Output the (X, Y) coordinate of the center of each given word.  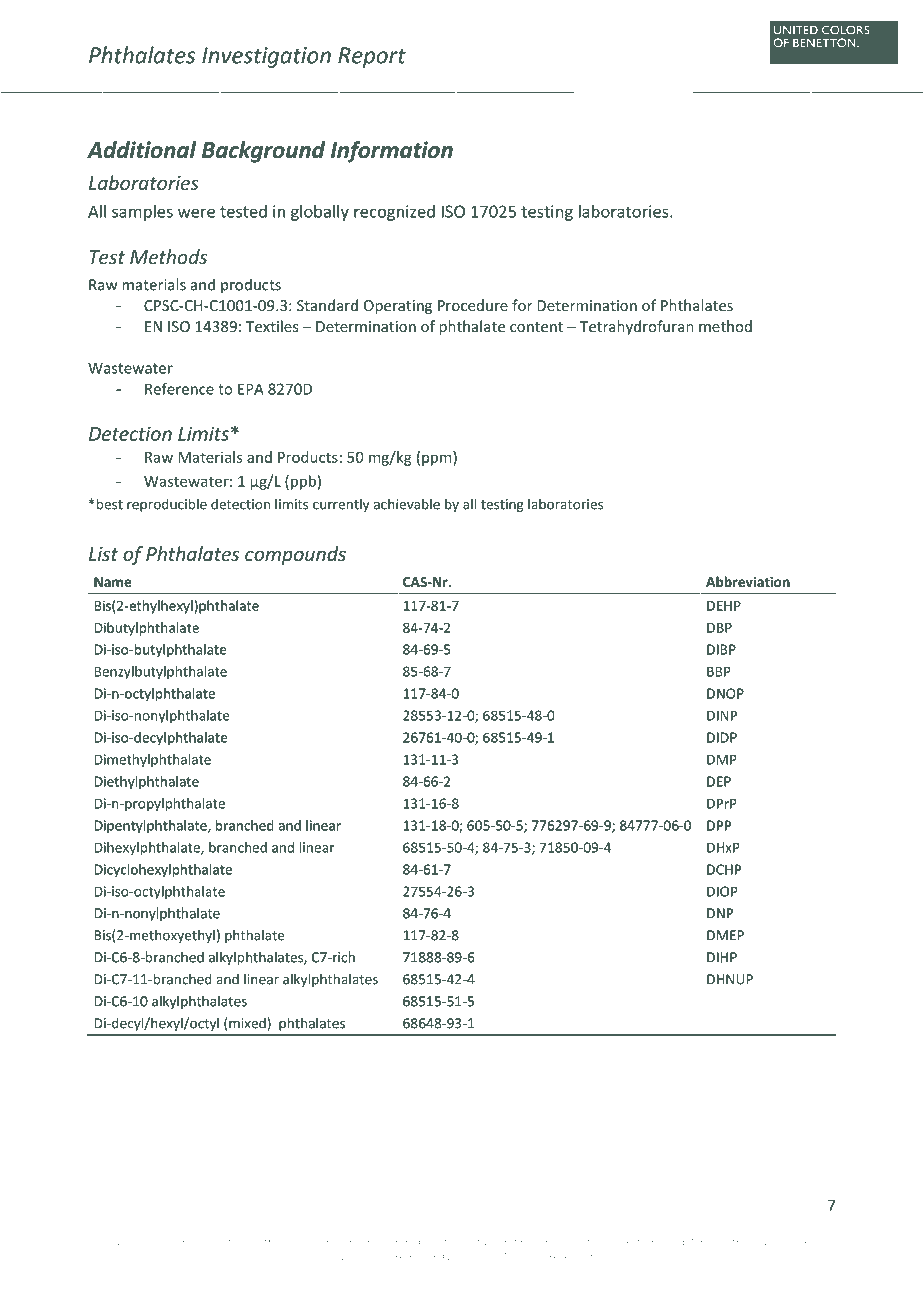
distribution (218, 1241)
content (536, 327)
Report (372, 57)
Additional (141, 150)
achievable (407, 504)
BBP (719, 671)
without (461, 1241)
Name (112, 582)
